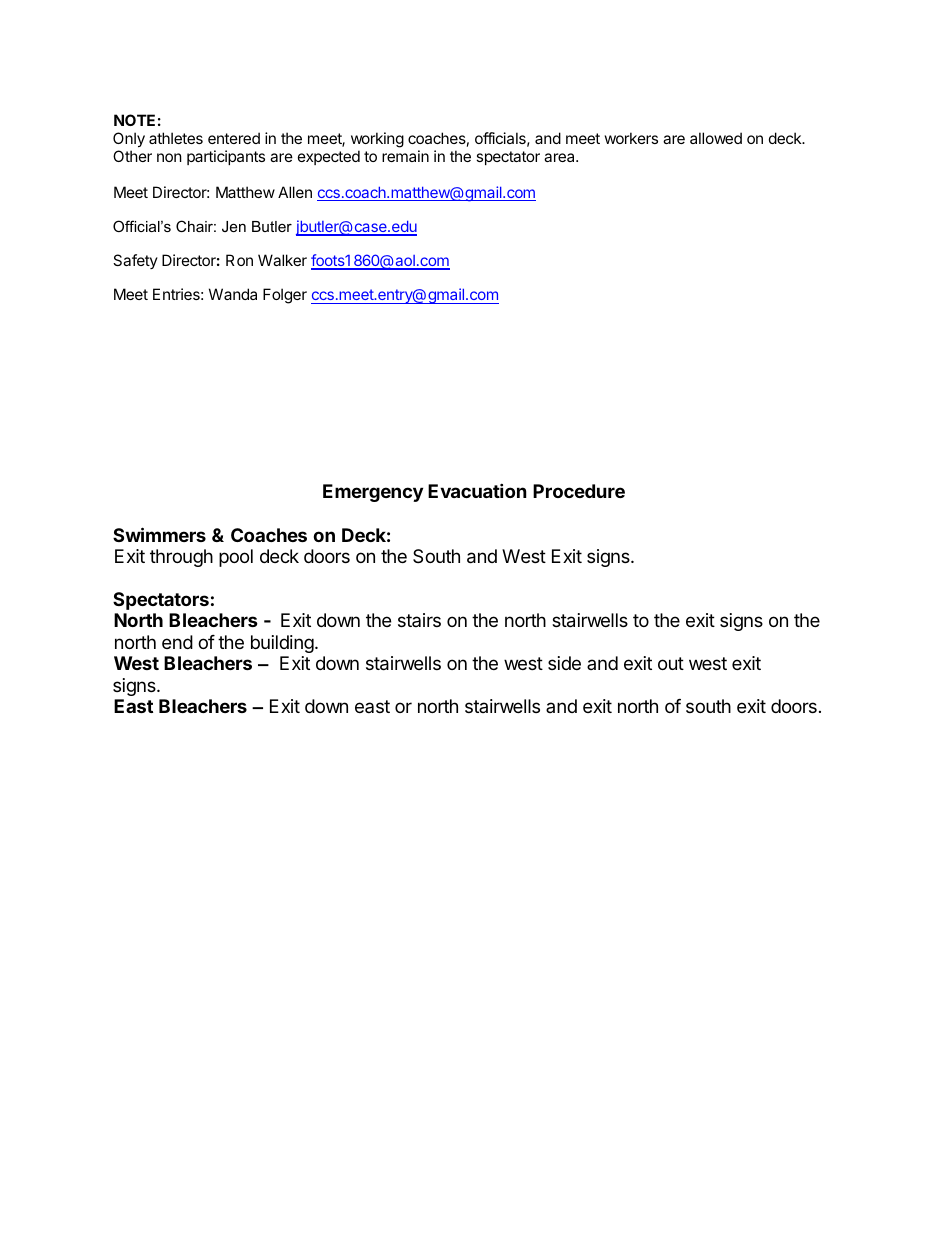 The height and width of the image is (1233, 952). Describe the element at coordinates (564, 663) in the image. I see `side` at that location.
